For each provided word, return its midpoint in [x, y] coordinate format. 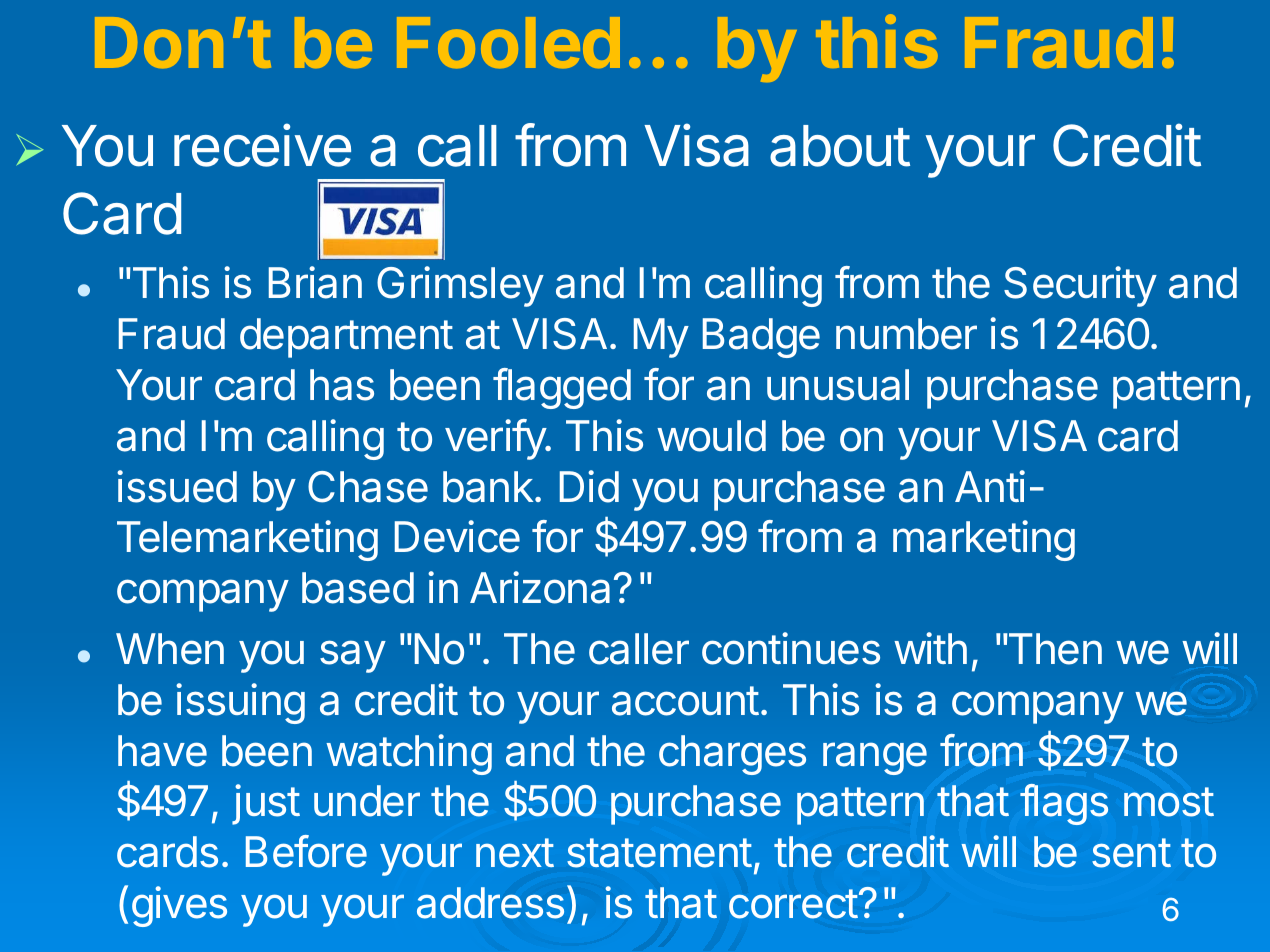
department [346, 338]
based [358, 588]
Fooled [508, 42]
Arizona [540, 587]
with [930, 648]
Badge [761, 338]
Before [306, 851]
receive [262, 145]
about [840, 146]
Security [1080, 286]
